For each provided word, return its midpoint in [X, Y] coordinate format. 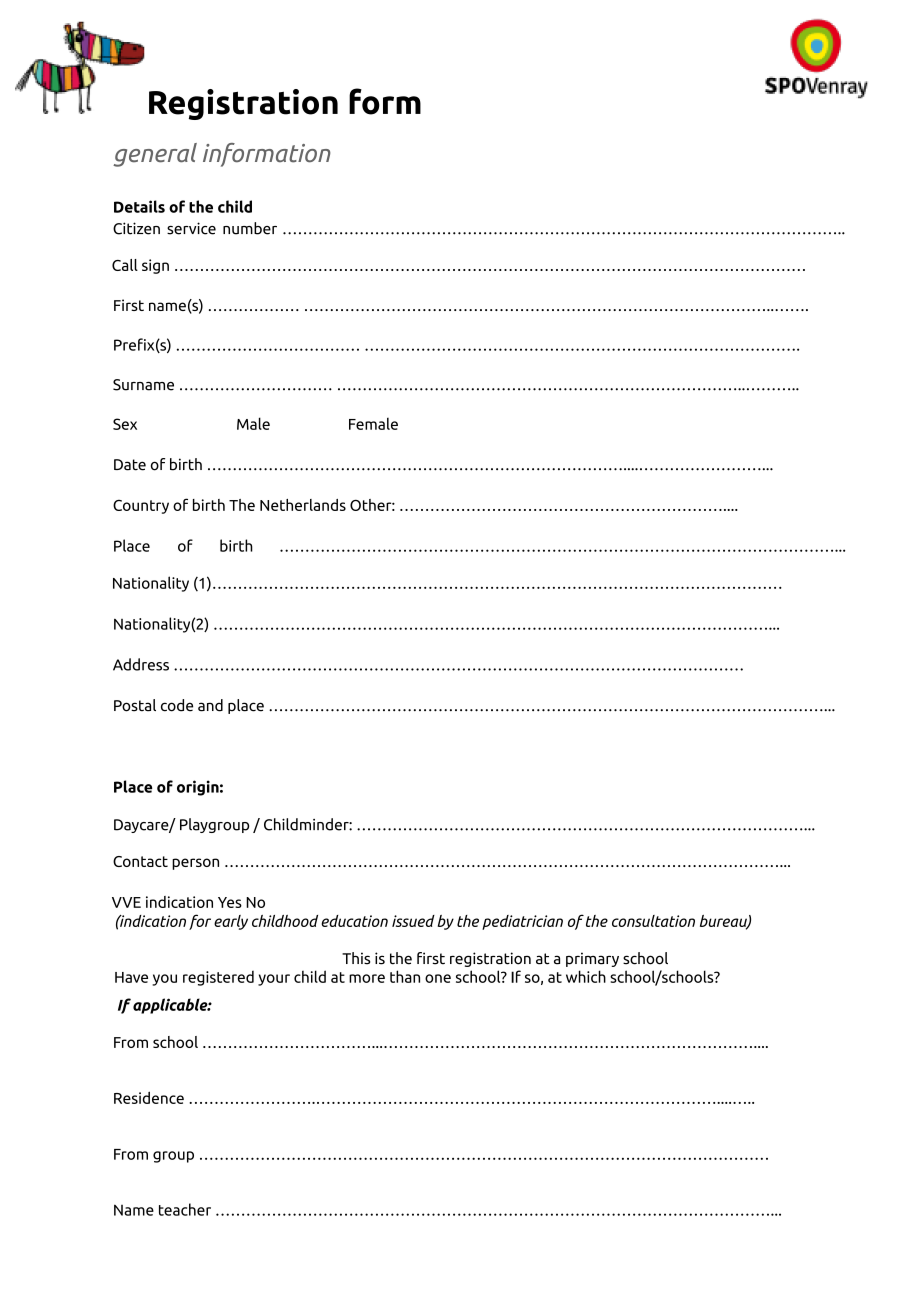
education [354, 921]
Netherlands [303, 505]
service [191, 228]
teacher [185, 1209]
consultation [653, 921]
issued [413, 921]
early [231, 922]
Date [130, 465]
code [177, 705]
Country [141, 506]
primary [592, 959]
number [250, 228]
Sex [125, 424]
